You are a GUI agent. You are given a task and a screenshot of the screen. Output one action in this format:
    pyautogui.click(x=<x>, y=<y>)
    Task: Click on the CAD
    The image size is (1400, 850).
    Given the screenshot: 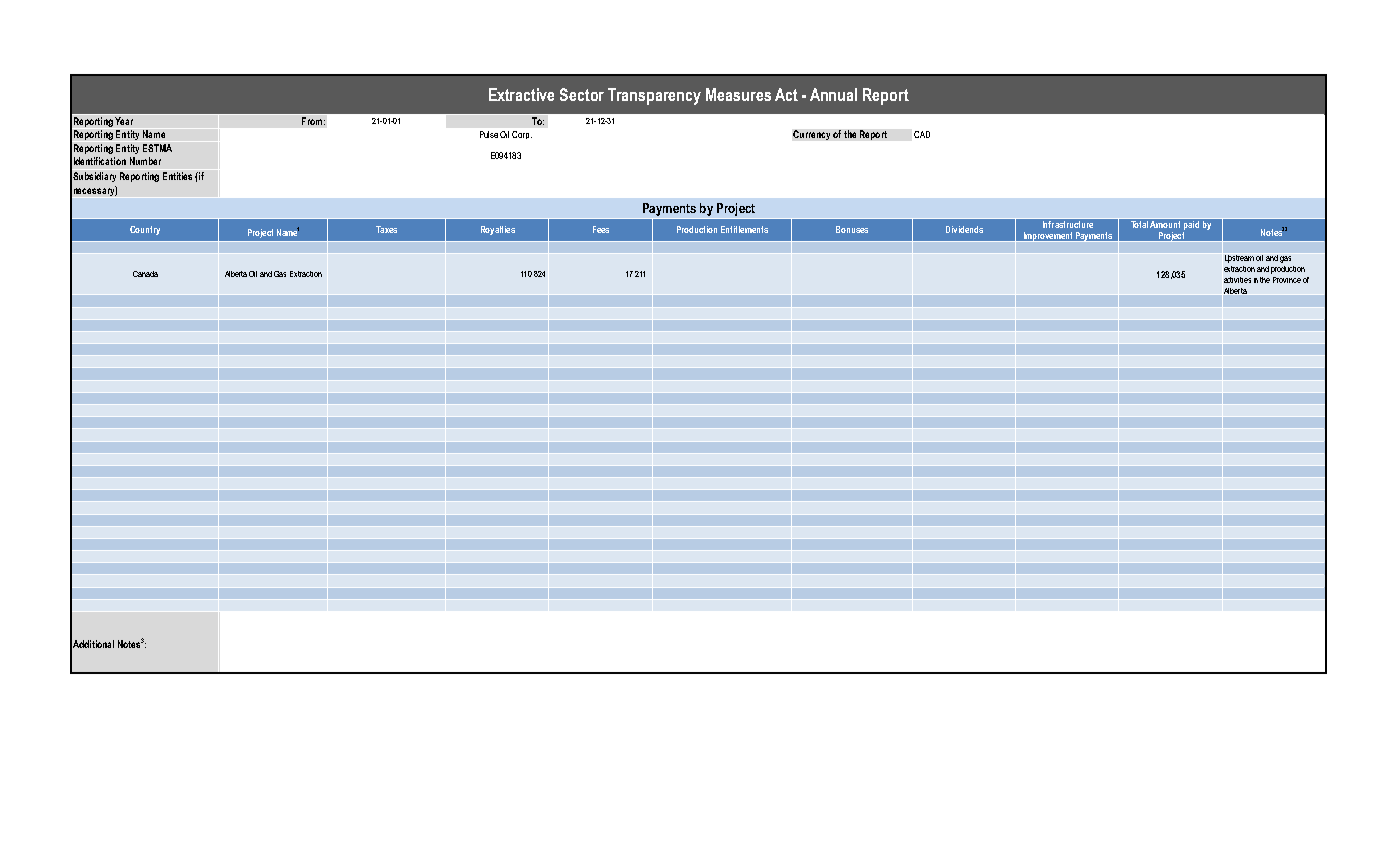 What is the action you would take?
    pyautogui.click(x=922, y=134)
